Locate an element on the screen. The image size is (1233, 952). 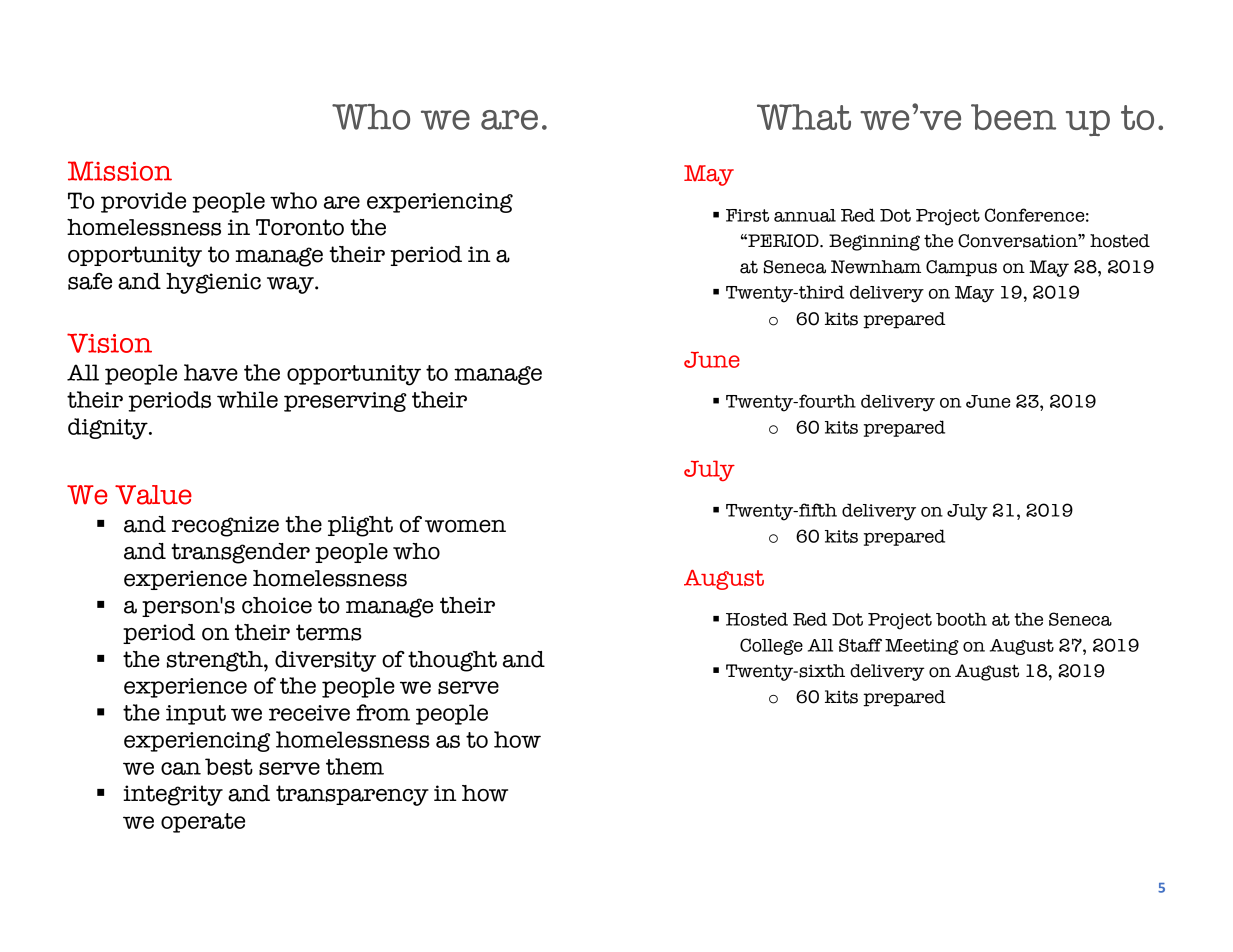
been is located at coordinates (1013, 117).
